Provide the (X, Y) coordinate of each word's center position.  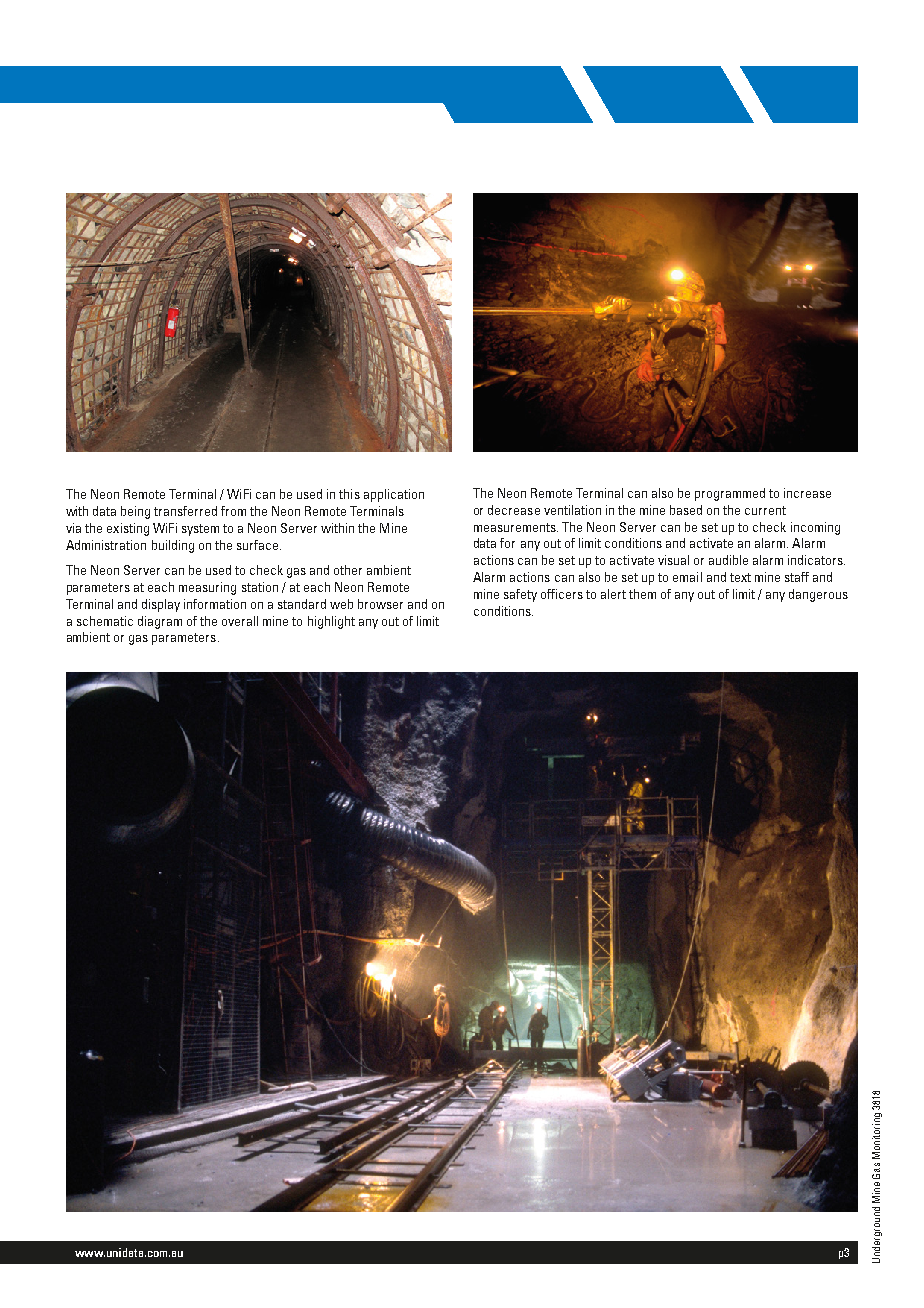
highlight (331, 622)
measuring (207, 588)
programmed (730, 494)
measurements (516, 527)
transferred (185, 511)
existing (128, 529)
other (348, 570)
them (642, 594)
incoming (815, 528)
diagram (160, 622)
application (394, 495)
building (173, 546)
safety (520, 595)
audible (728, 560)
